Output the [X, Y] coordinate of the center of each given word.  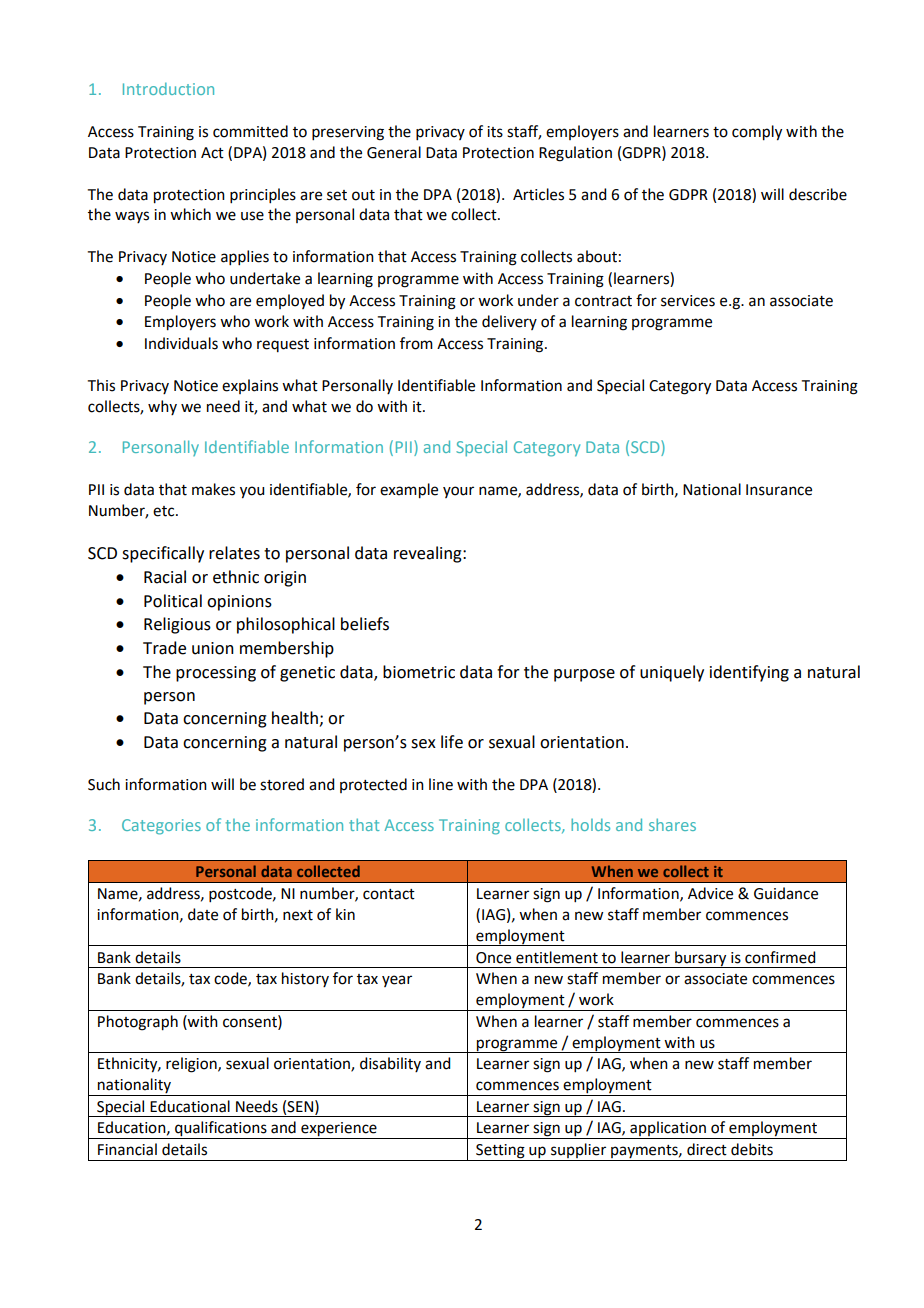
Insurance [779, 490]
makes [213, 489]
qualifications [221, 1130]
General [394, 152]
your [458, 492]
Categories [161, 827]
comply [757, 133]
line [441, 784]
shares [672, 824]
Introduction [168, 88]
